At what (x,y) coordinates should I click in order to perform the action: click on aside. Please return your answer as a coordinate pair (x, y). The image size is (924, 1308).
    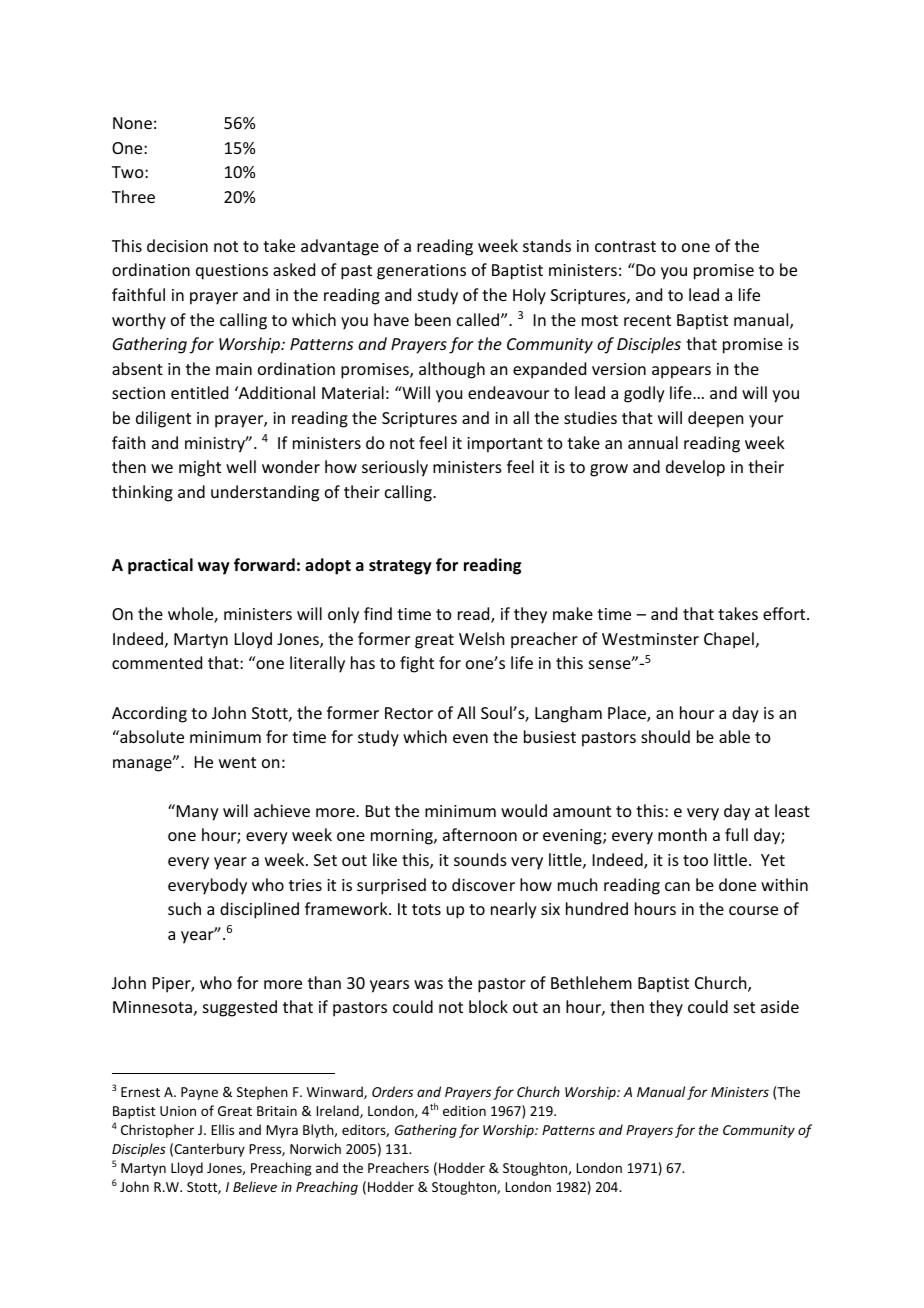
    Looking at the image, I should click on (780, 1006).
